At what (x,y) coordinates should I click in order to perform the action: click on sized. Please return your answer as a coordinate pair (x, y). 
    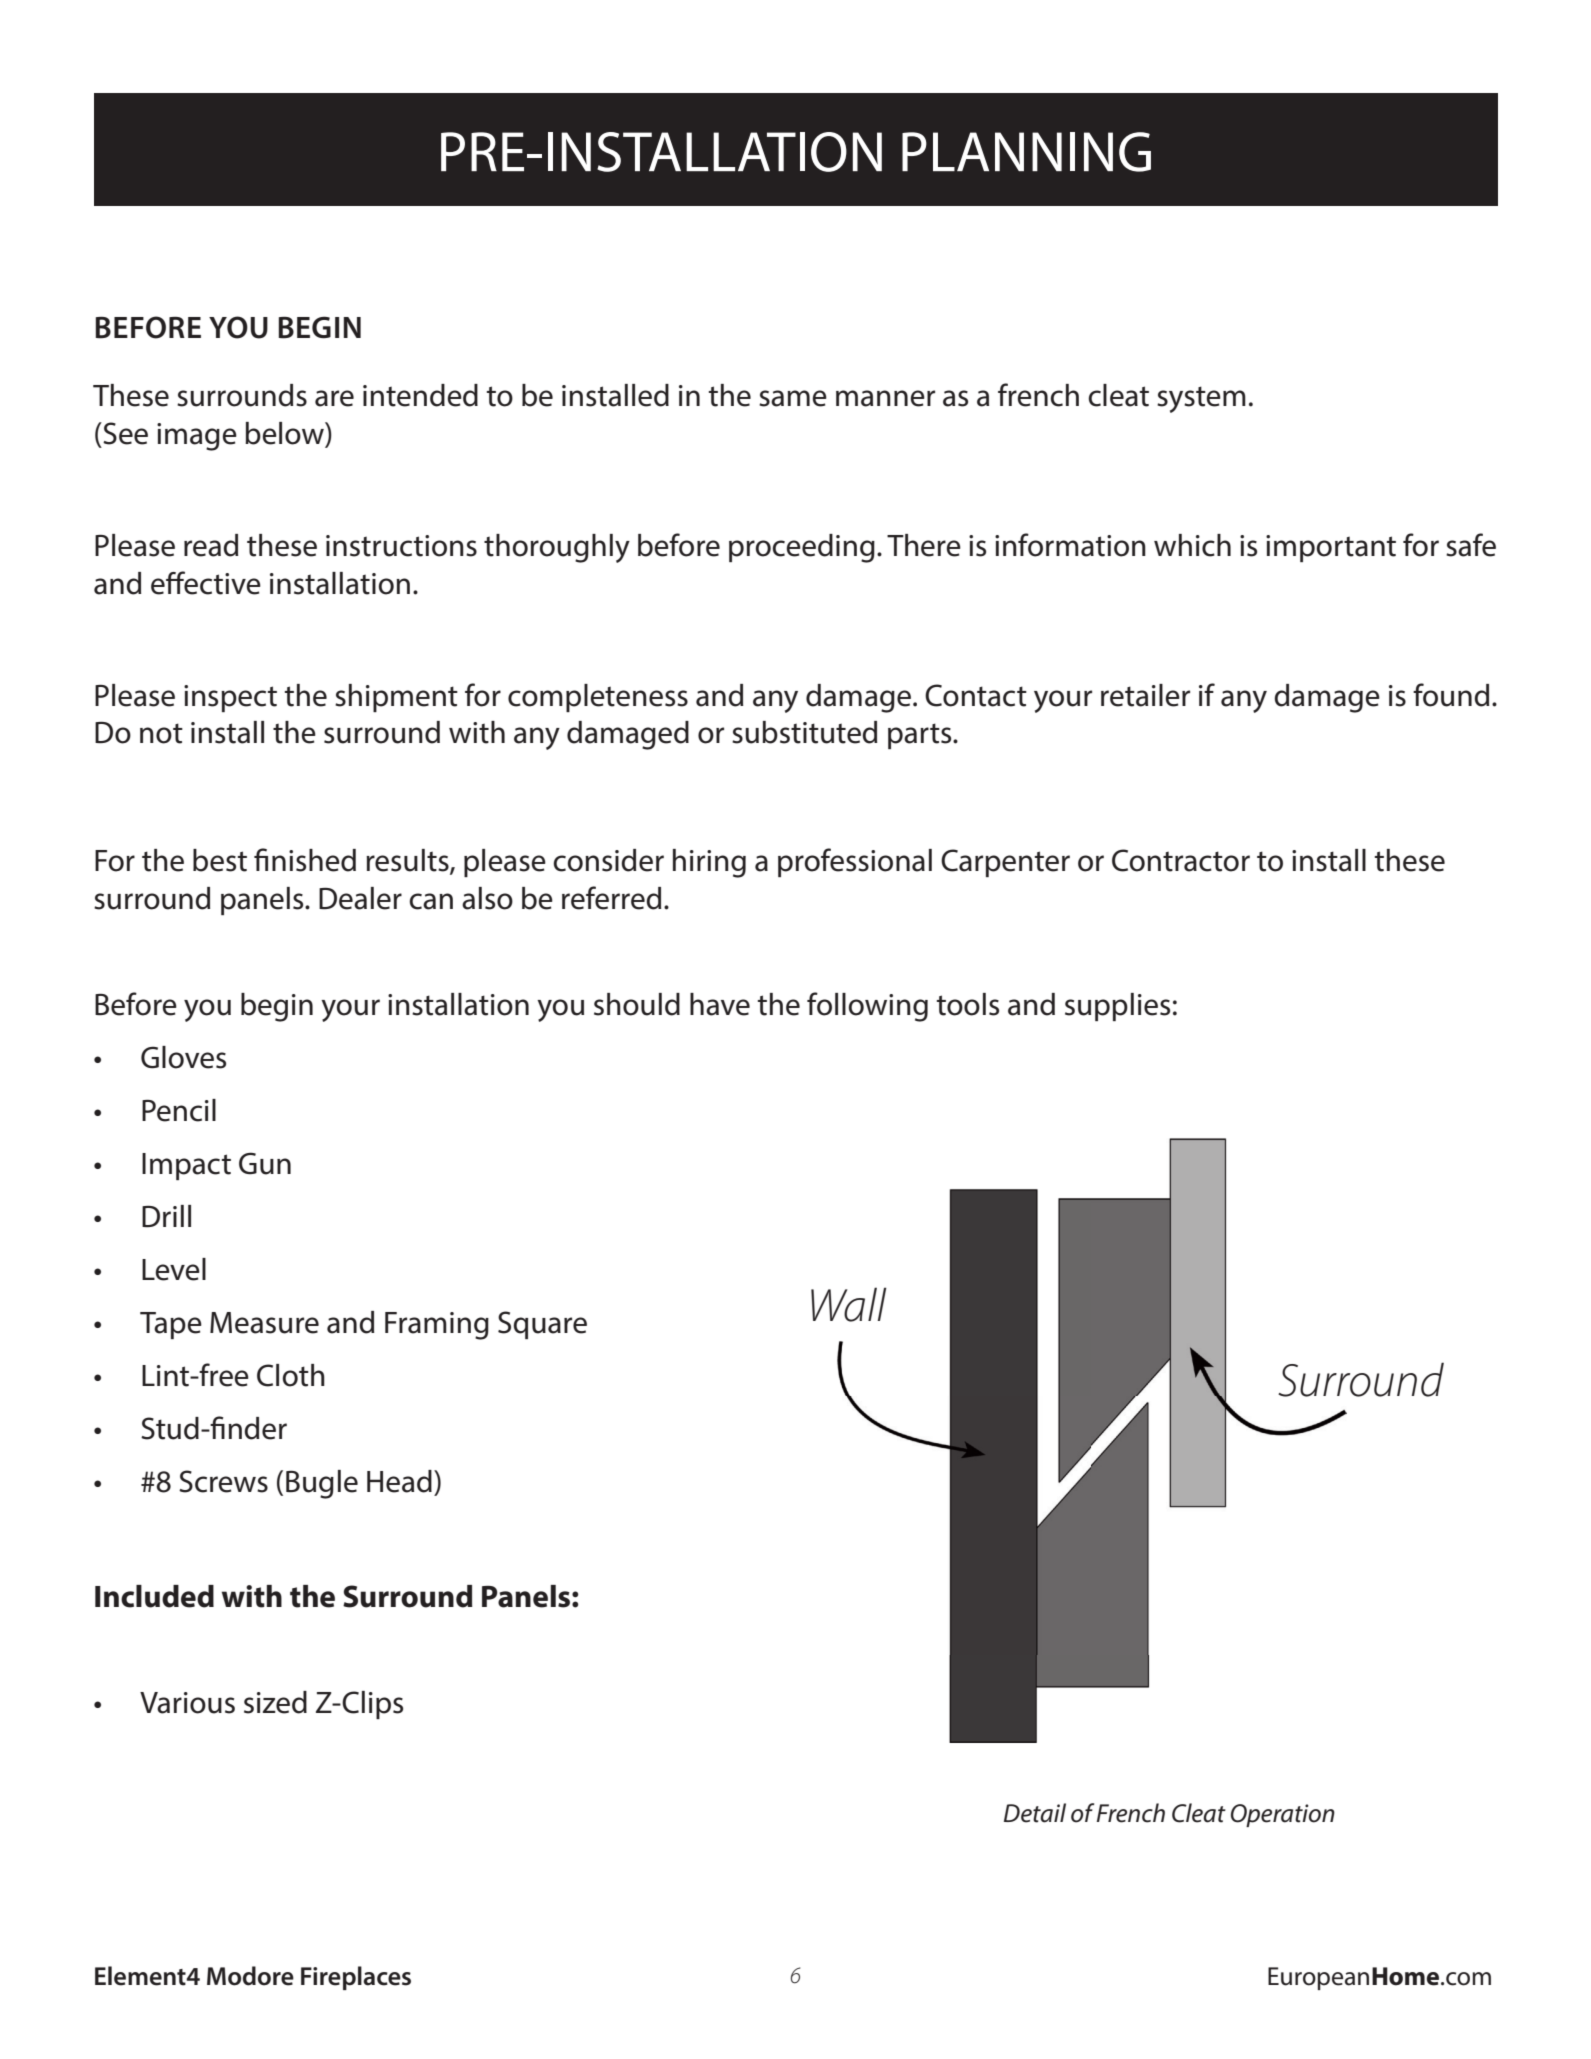
    Looking at the image, I should click on (275, 1702).
